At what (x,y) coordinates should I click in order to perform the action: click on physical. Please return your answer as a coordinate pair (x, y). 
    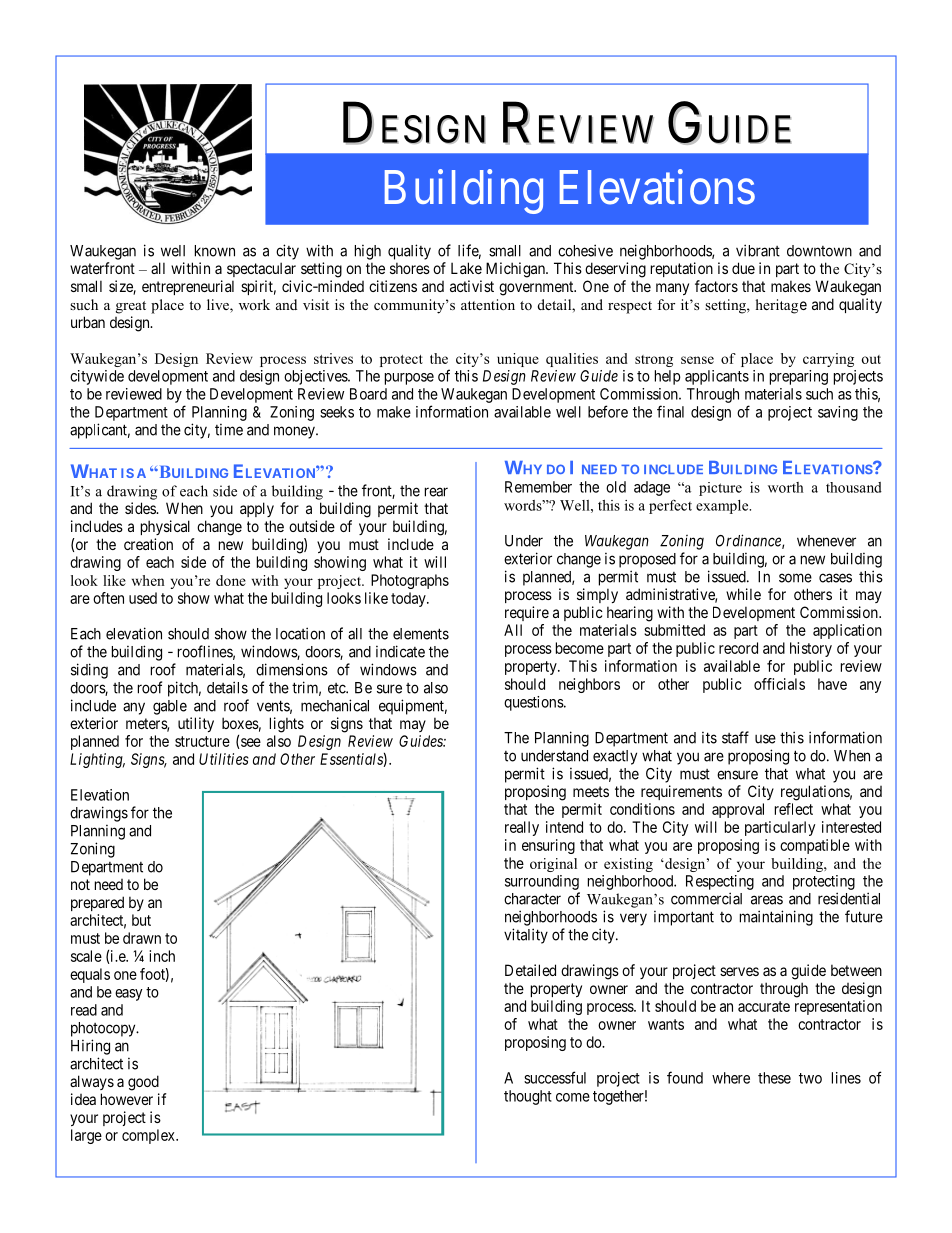
    Looking at the image, I should click on (165, 527).
